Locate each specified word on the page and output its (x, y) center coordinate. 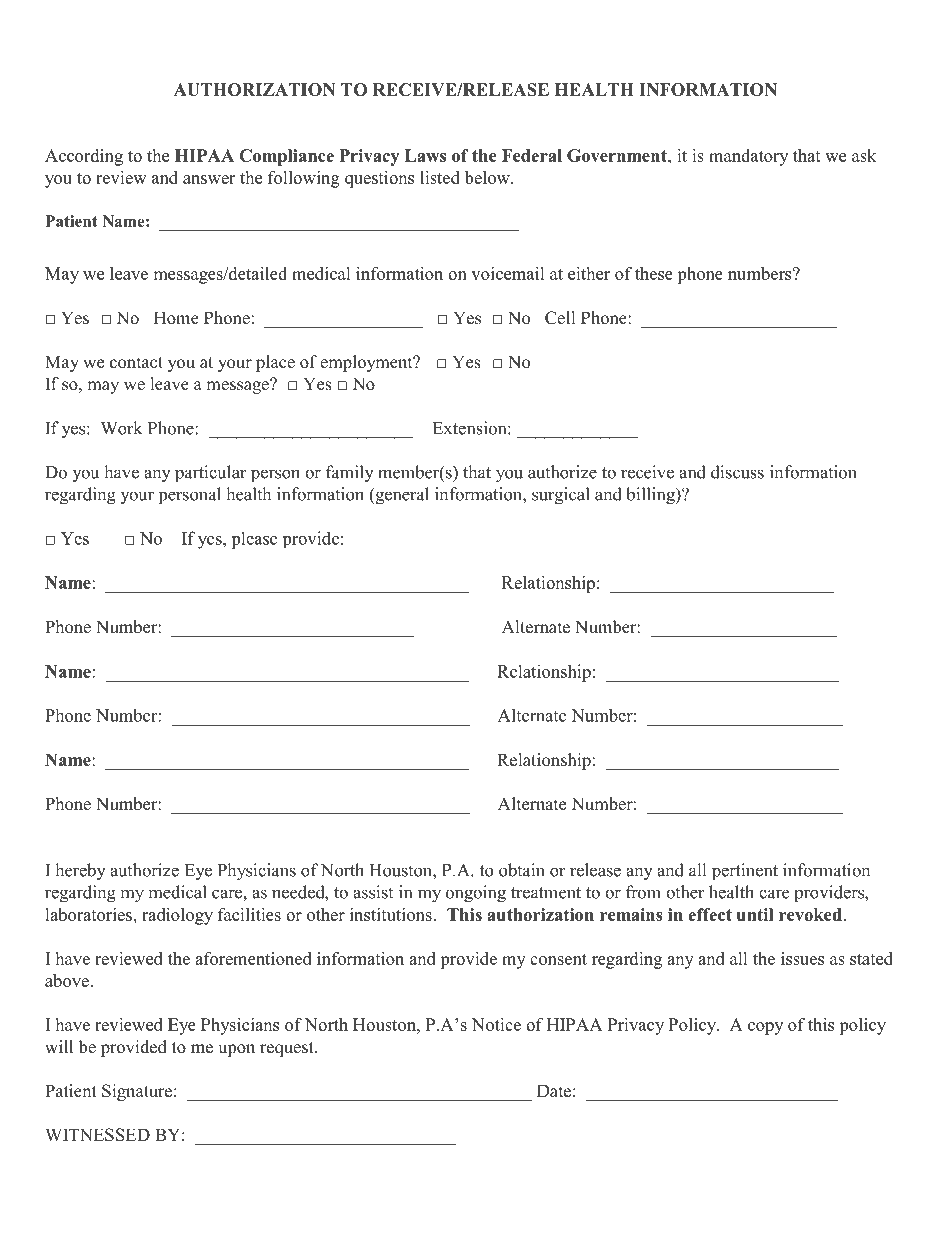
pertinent (745, 872)
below (488, 177)
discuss (737, 472)
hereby (80, 872)
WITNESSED (97, 1135)
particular (211, 474)
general (401, 496)
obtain (522, 870)
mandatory (748, 157)
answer (209, 179)
